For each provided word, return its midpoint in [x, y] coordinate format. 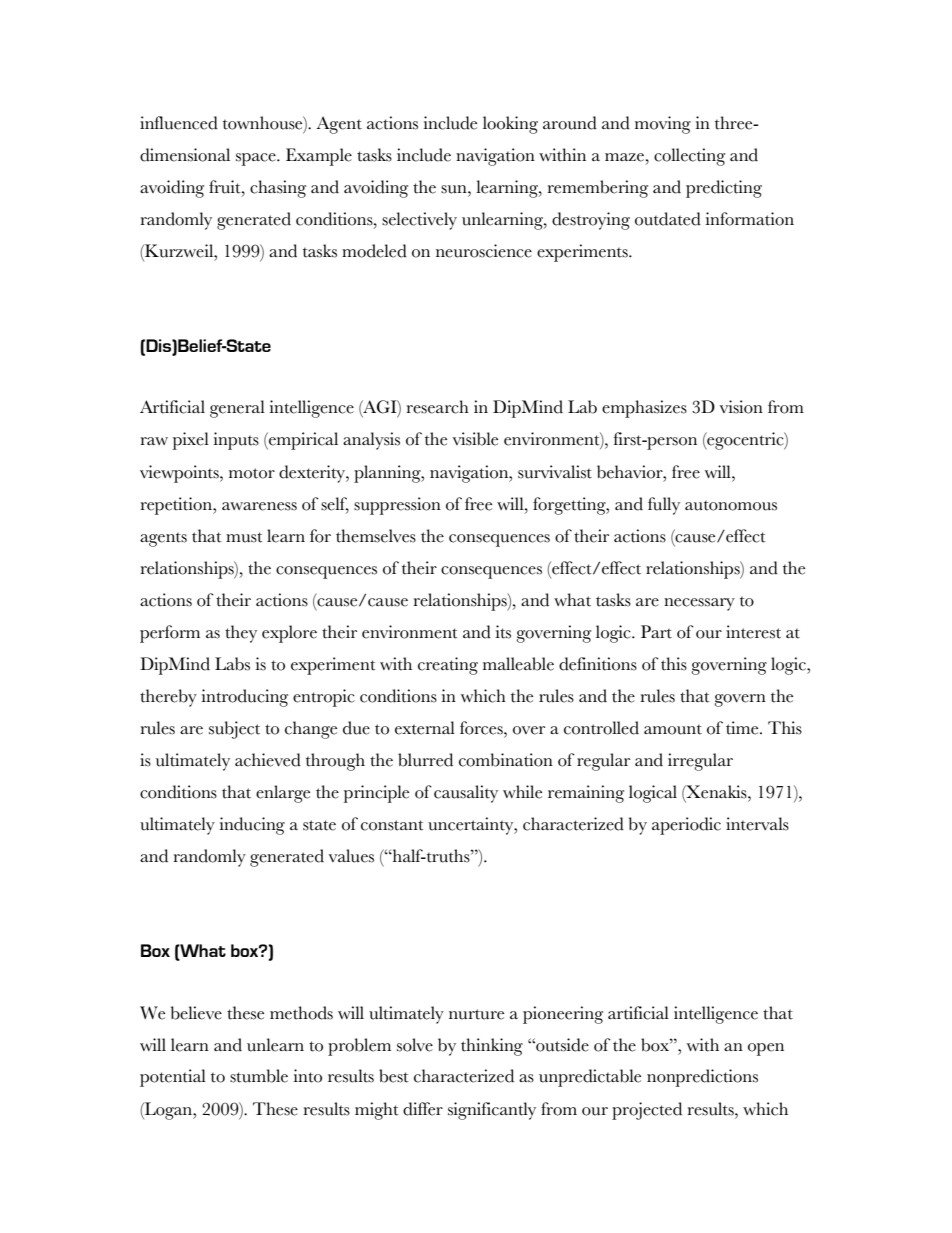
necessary [699, 604]
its [503, 632]
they [241, 634]
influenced [179, 123]
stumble [259, 1076]
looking [510, 125]
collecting [689, 157]
